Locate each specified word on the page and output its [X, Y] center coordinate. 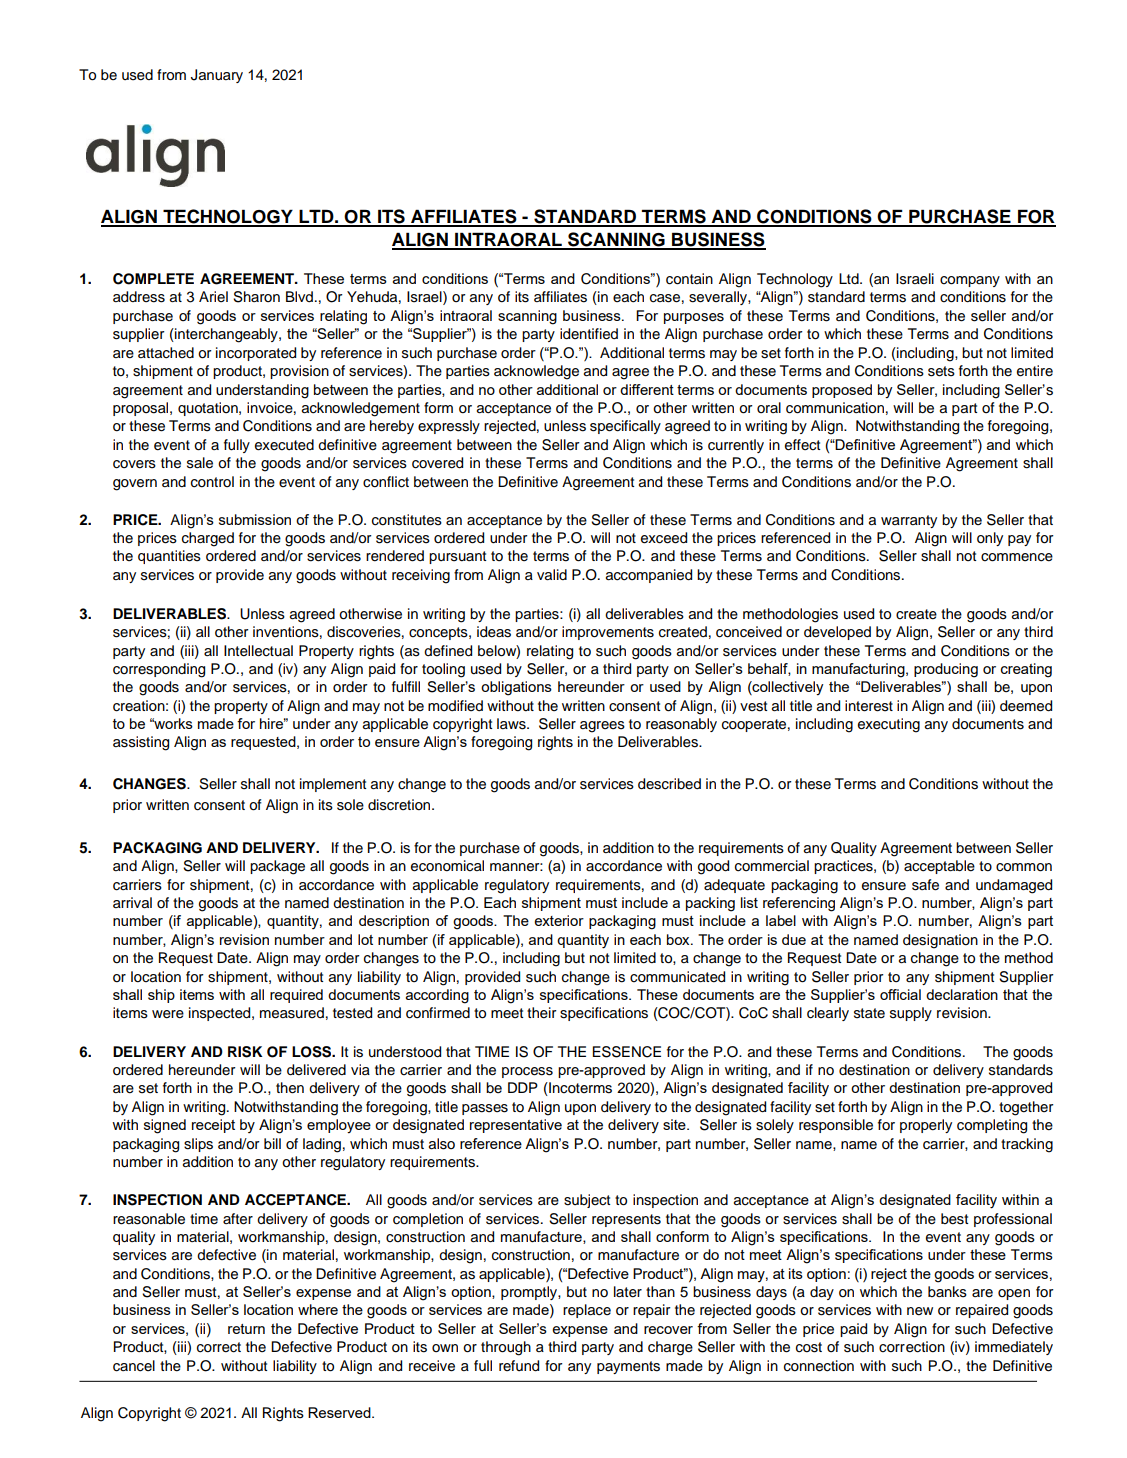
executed [284, 445]
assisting [141, 743]
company [970, 281]
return [246, 1329]
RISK [245, 1052]
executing [889, 725]
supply [911, 1014]
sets [941, 371]
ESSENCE [627, 1052]
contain [689, 279]
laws [512, 724]
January [217, 76]
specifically [625, 427]
